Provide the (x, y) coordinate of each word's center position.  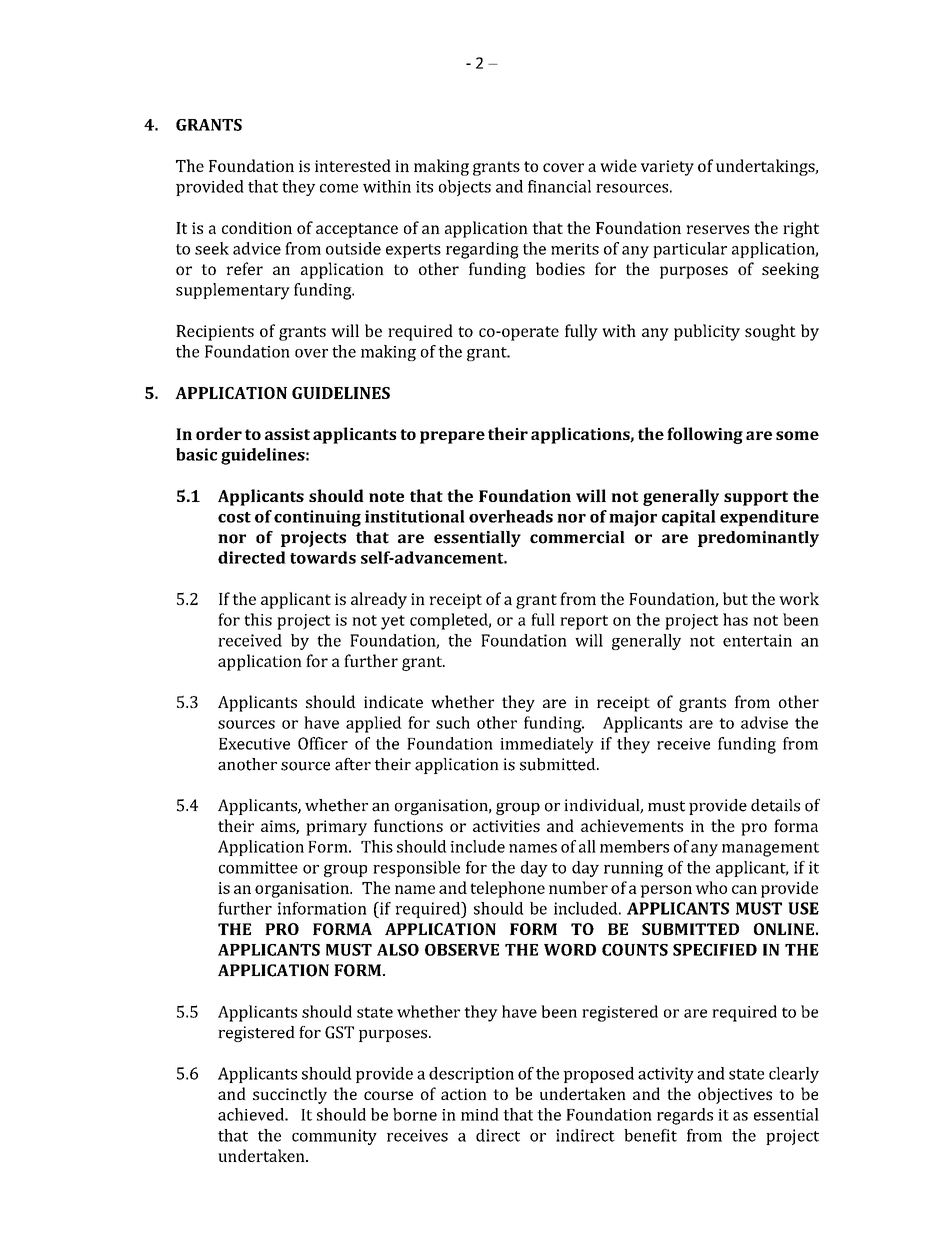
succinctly (290, 1095)
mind (480, 1114)
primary (336, 828)
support (756, 498)
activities (506, 826)
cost (234, 517)
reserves (717, 229)
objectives (735, 1095)
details (775, 805)
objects (465, 188)
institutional (415, 516)
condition (257, 227)
